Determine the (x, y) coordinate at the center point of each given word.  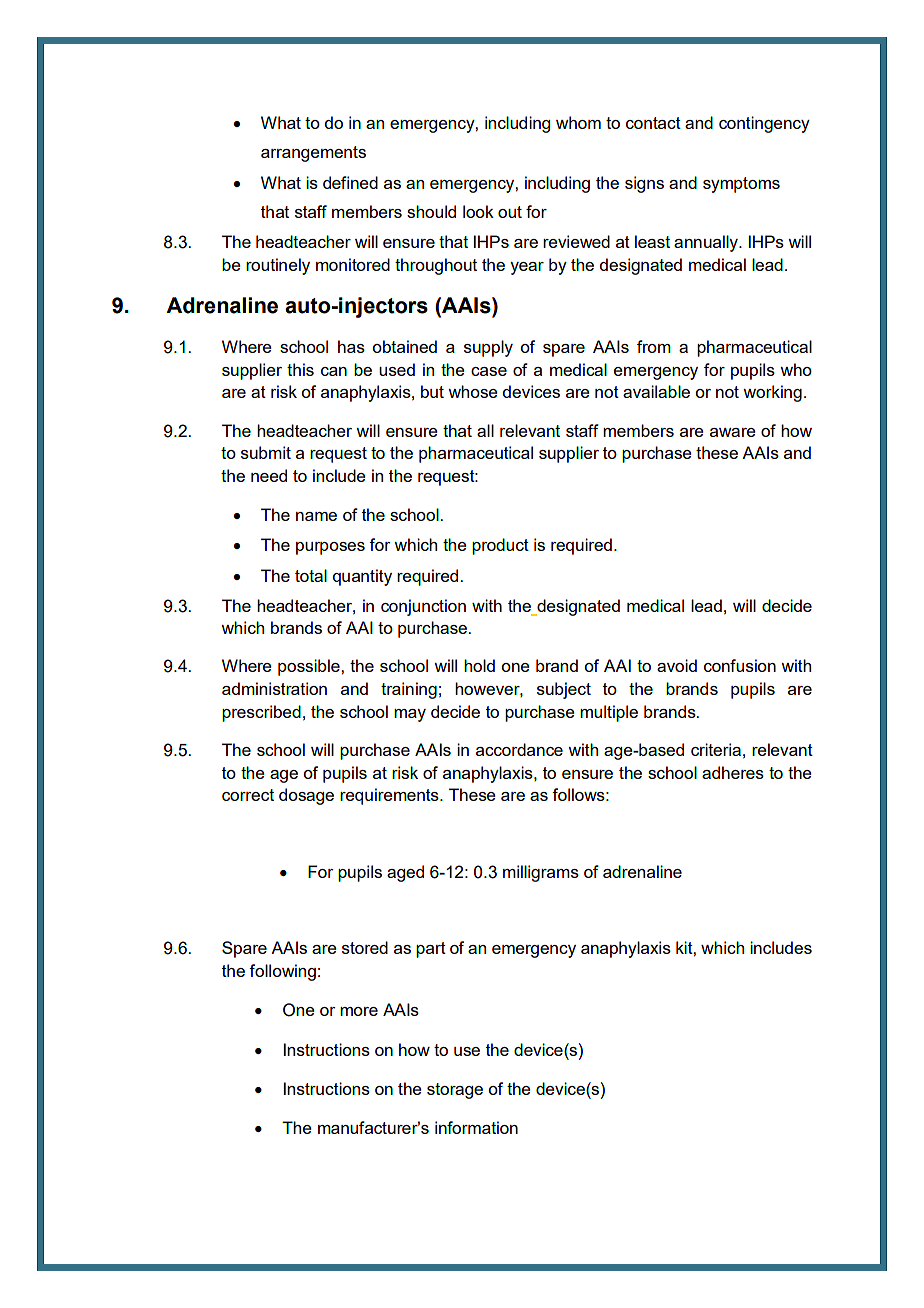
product (500, 546)
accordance (519, 749)
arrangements (313, 154)
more (359, 1011)
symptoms (741, 185)
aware (733, 432)
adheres (733, 772)
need (269, 475)
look (478, 211)
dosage (306, 796)
